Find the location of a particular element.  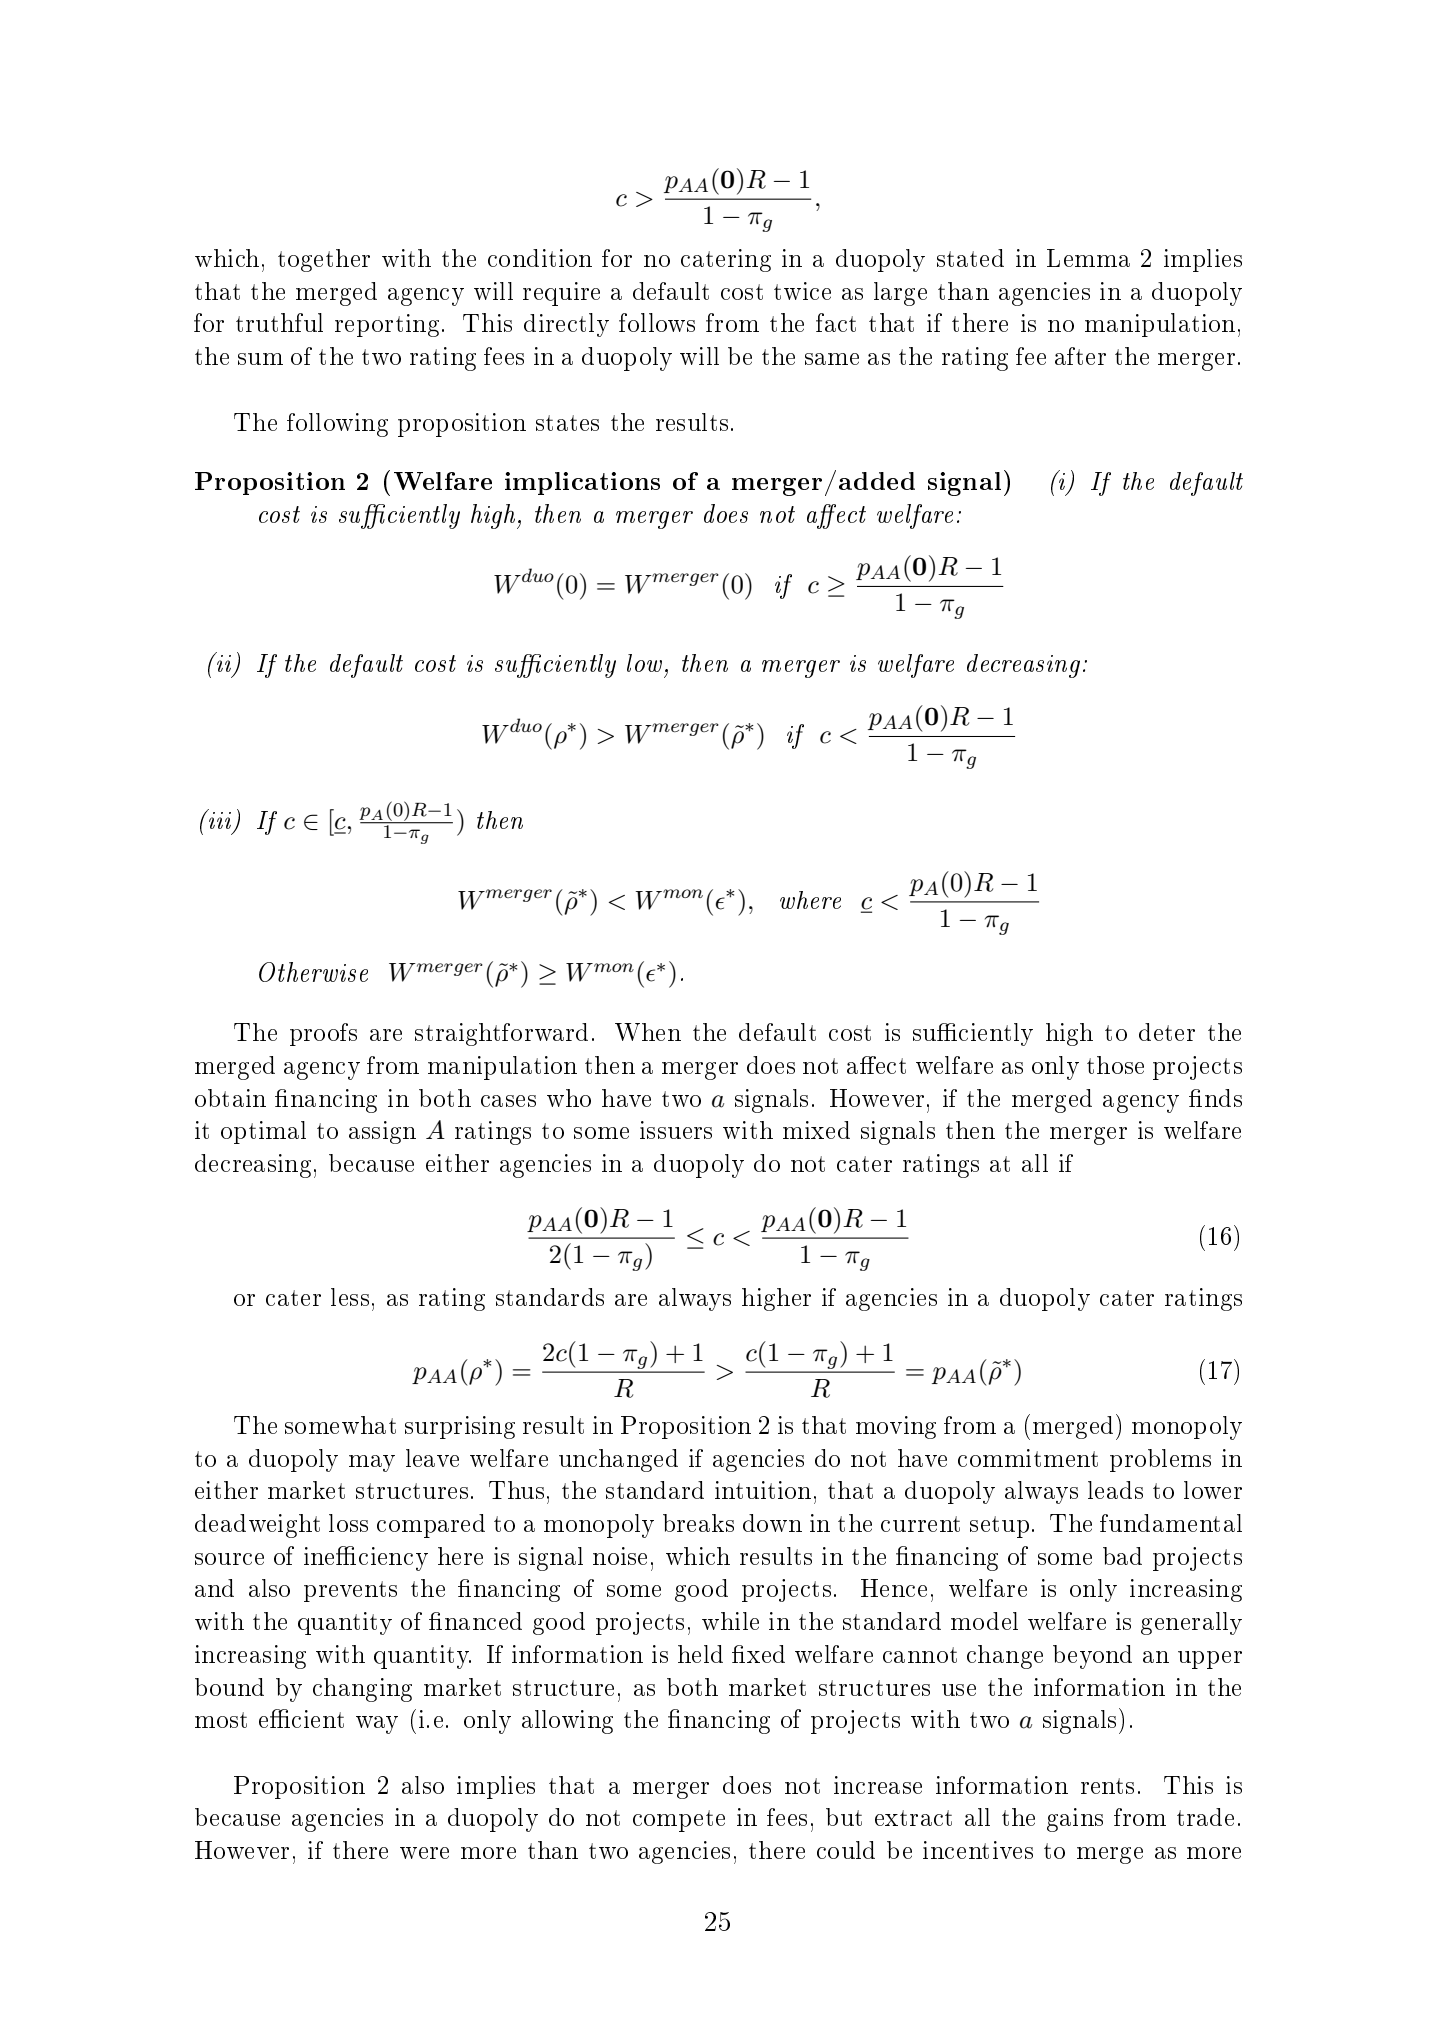

commitment is located at coordinates (1028, 1458).
